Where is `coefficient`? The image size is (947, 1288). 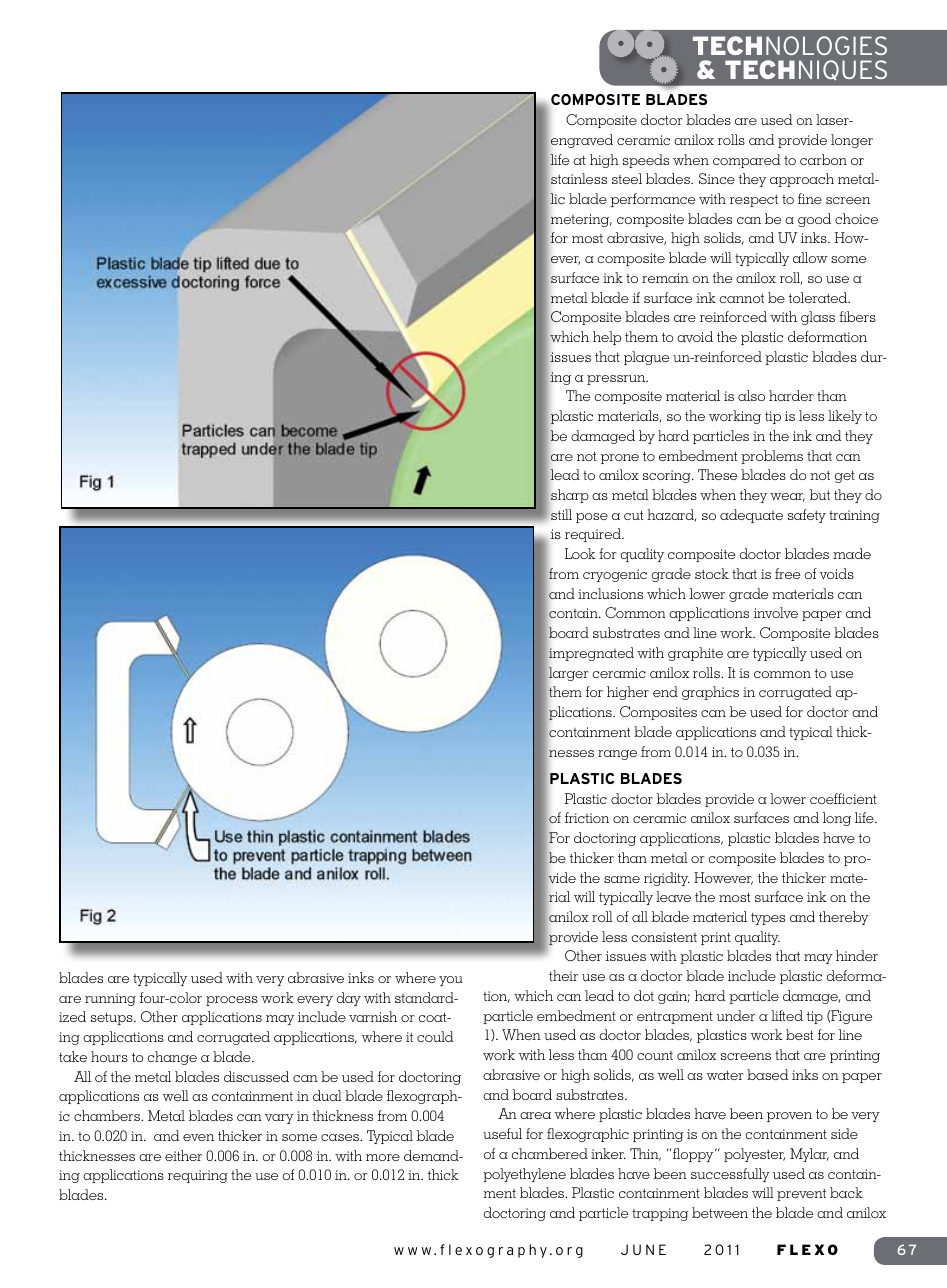
coefficient is located at coordinates (843, 798).
